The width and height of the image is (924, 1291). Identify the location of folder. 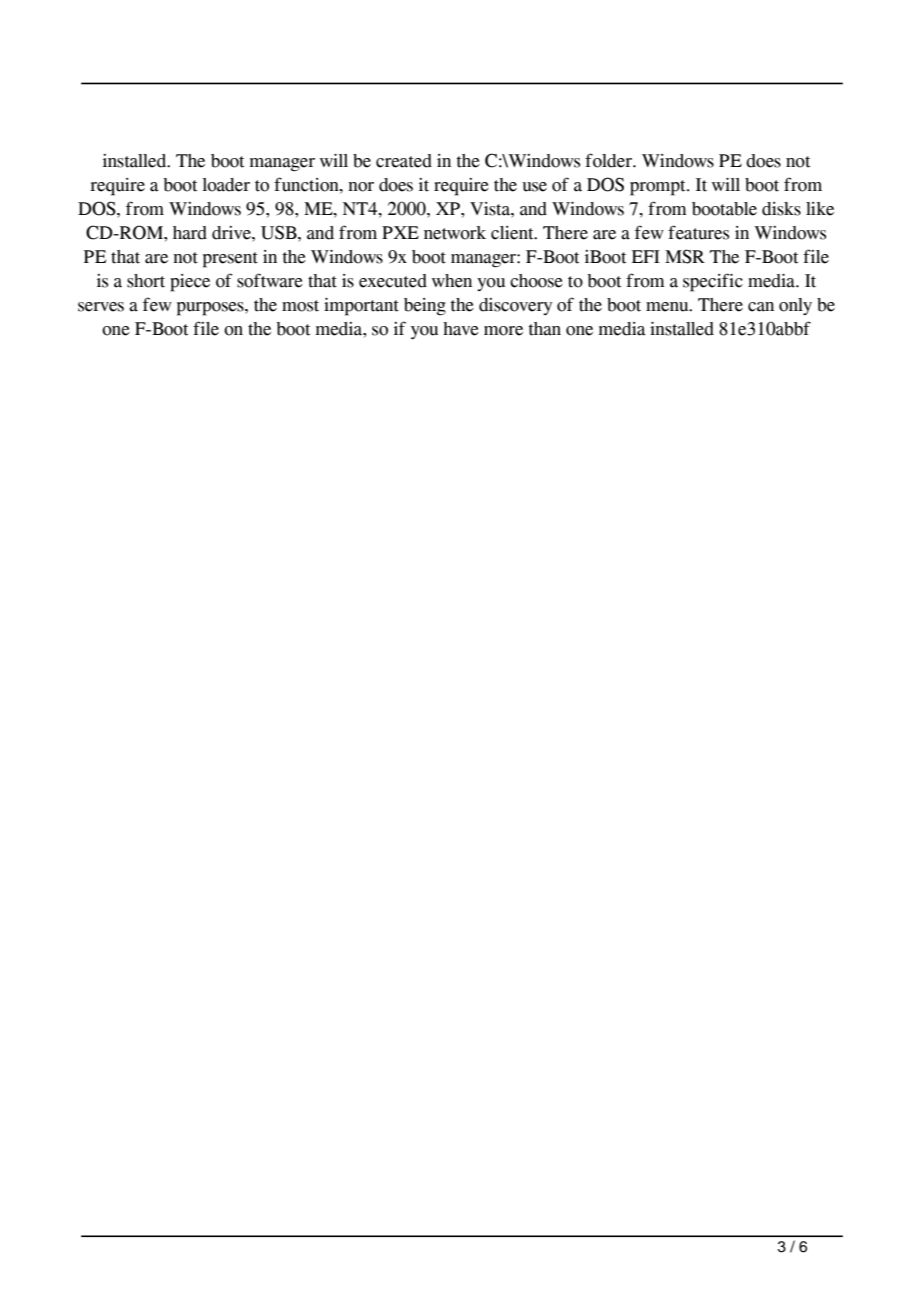
(609, 160).
